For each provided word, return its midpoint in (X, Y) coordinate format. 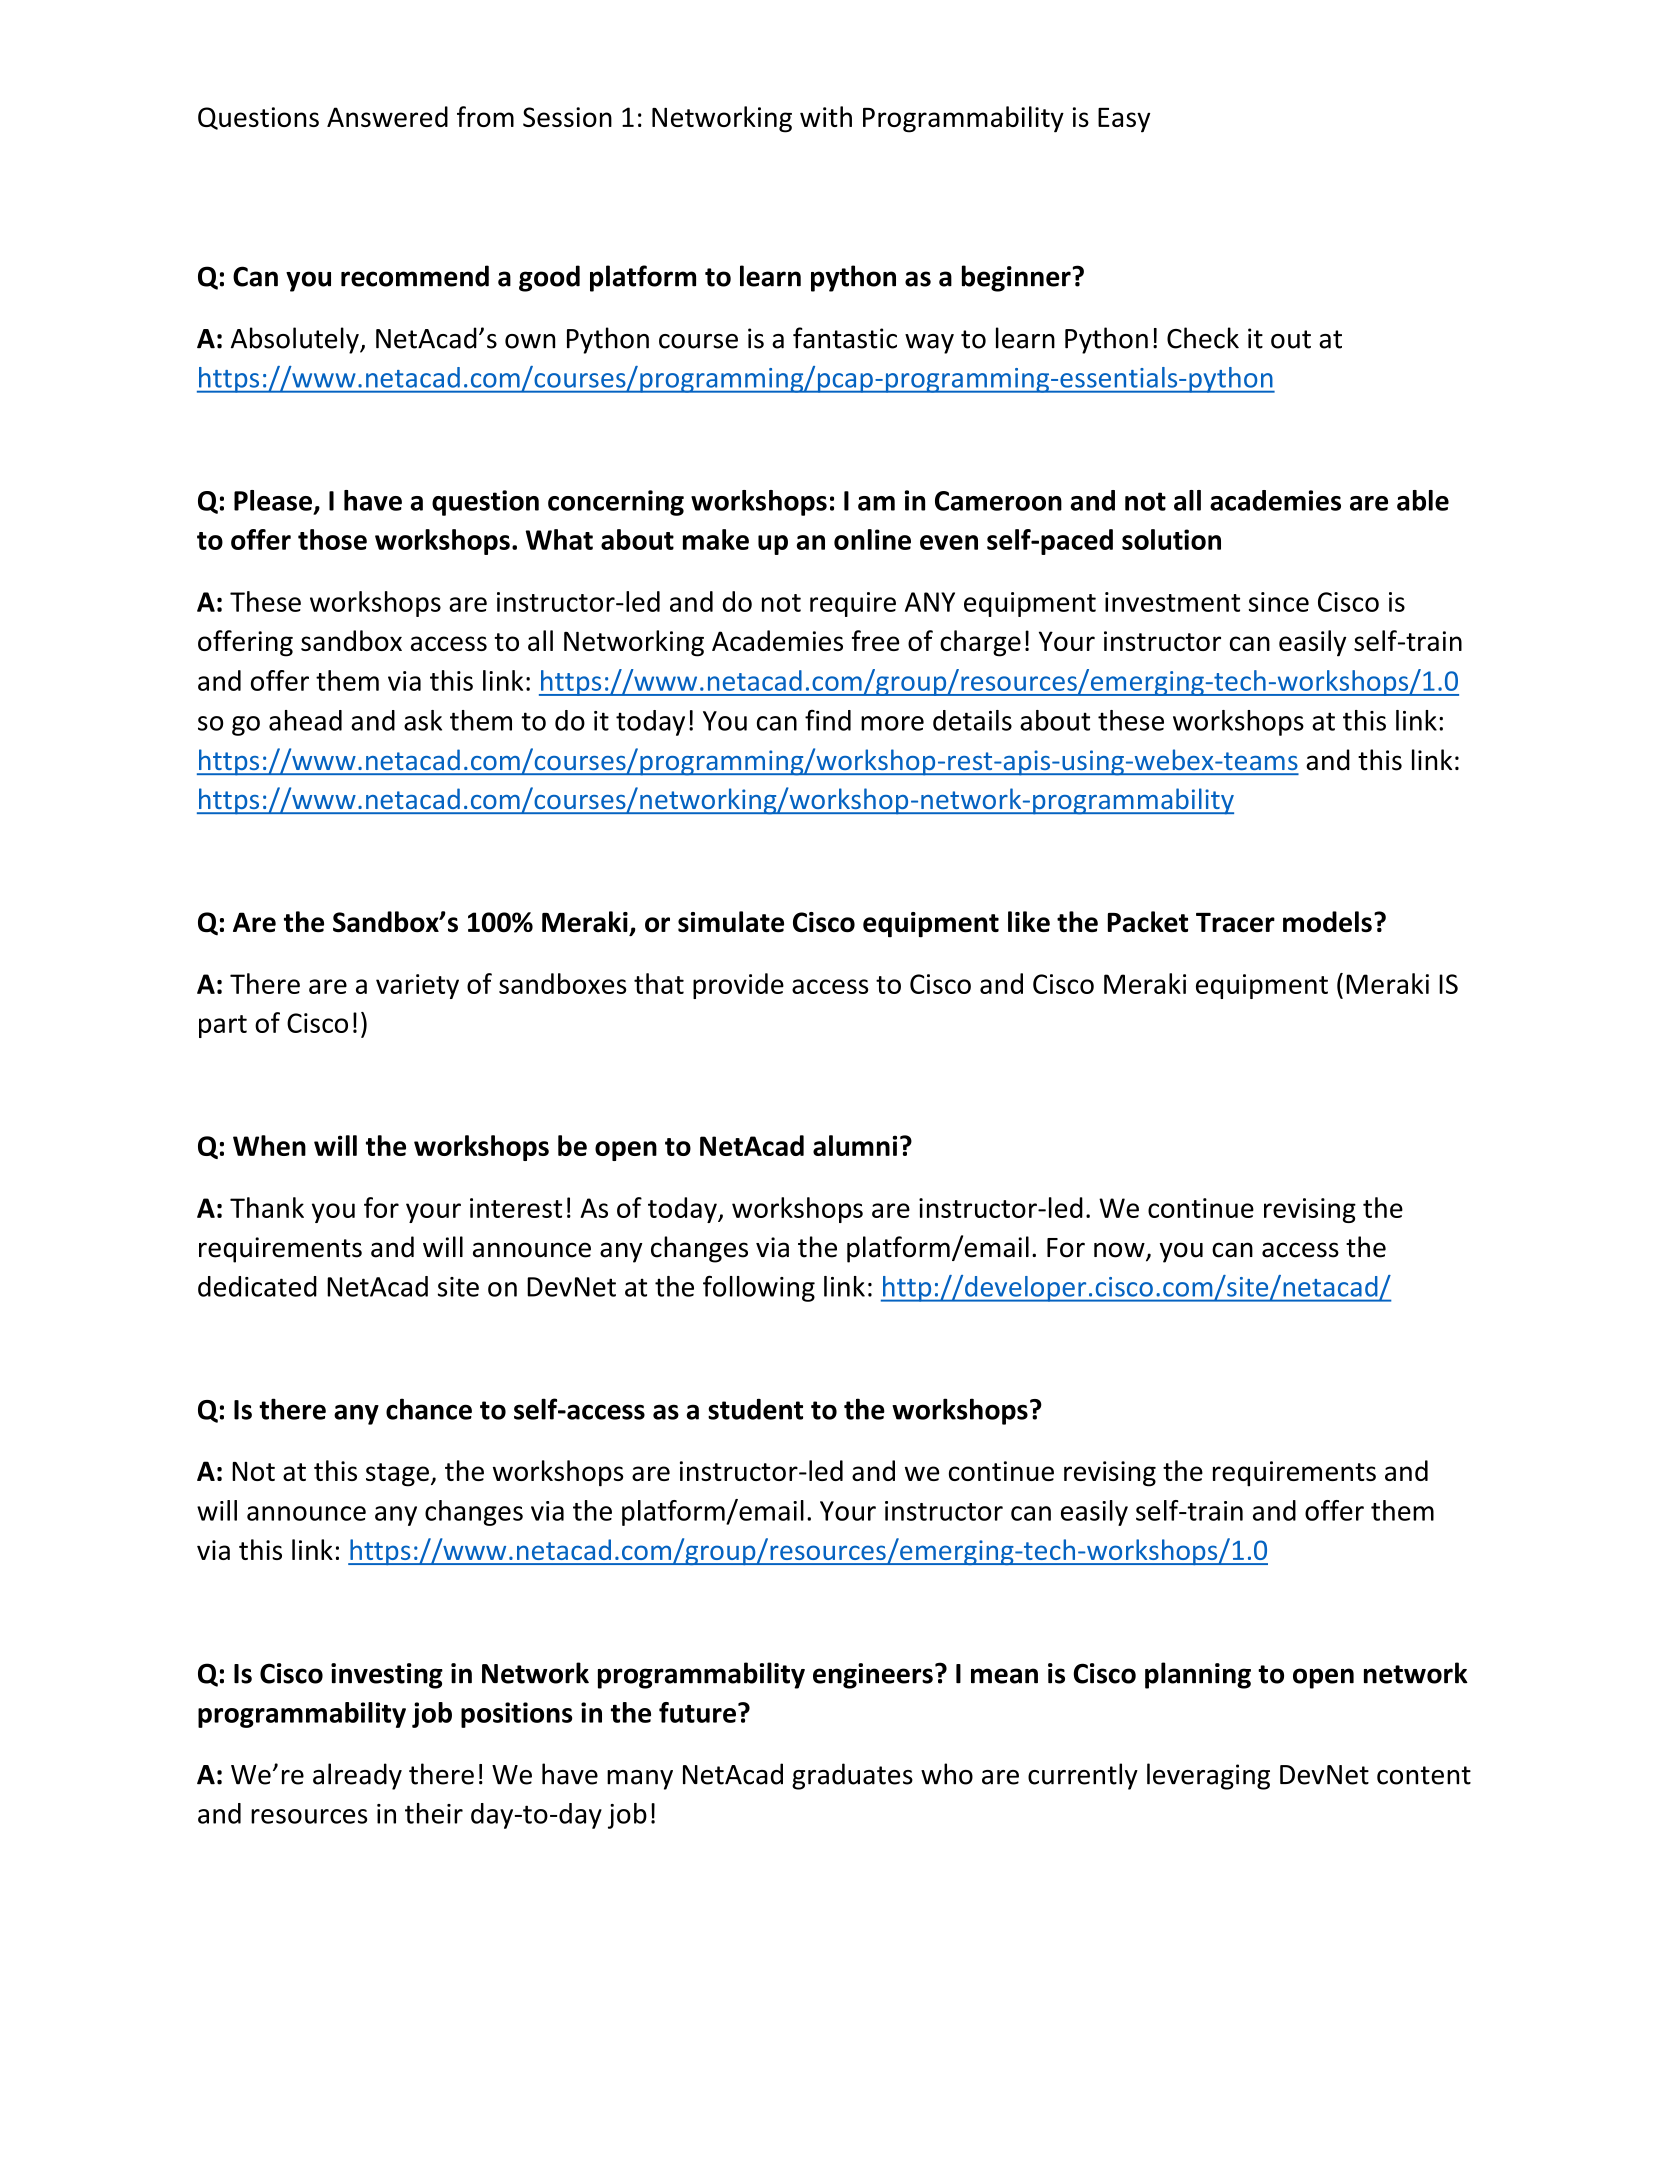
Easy (1124, 120)
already (357, 1776)
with (826, 116)
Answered (387, 116)
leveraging (1208, 1776)
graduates (852, 1776)
